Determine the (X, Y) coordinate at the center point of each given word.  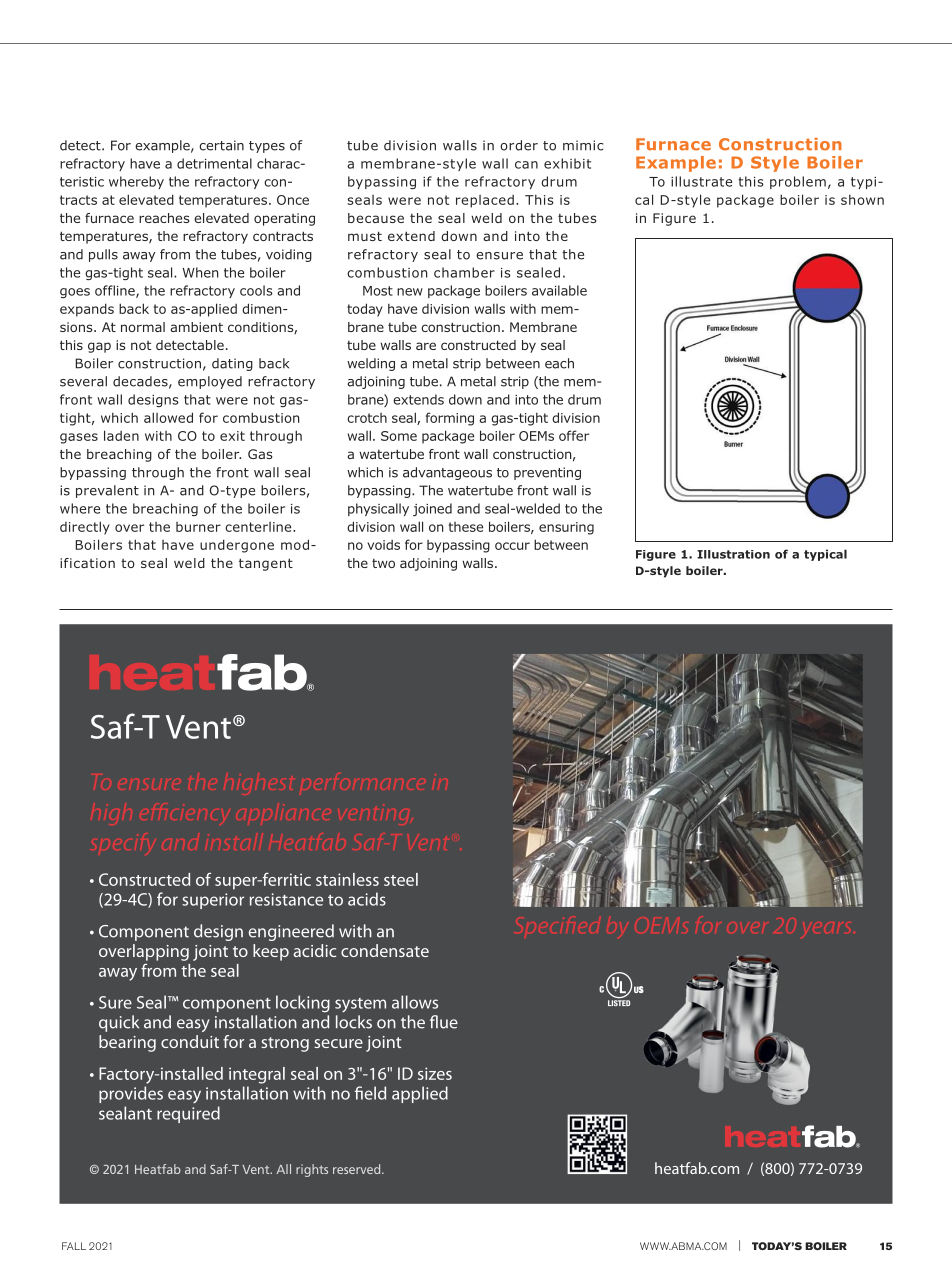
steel (401, 879)
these (466, 527)
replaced (485, 201)
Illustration (733, 554)
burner (198, 527)
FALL (74, 1246)
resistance (286, 899)
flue (444, 1022)
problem (798, 182)
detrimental (214, 163)
